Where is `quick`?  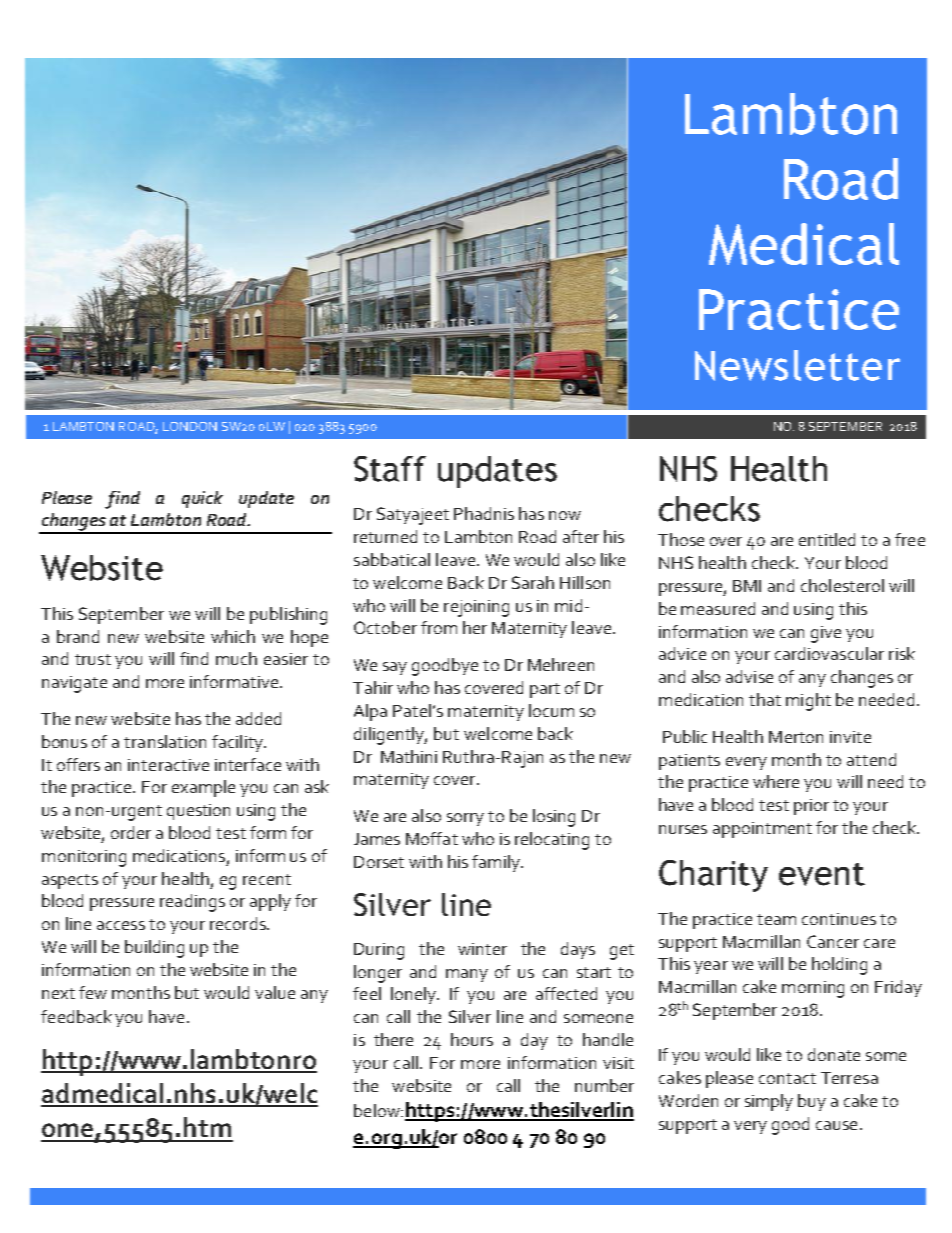 quick is located at coordinates (202, 499).
